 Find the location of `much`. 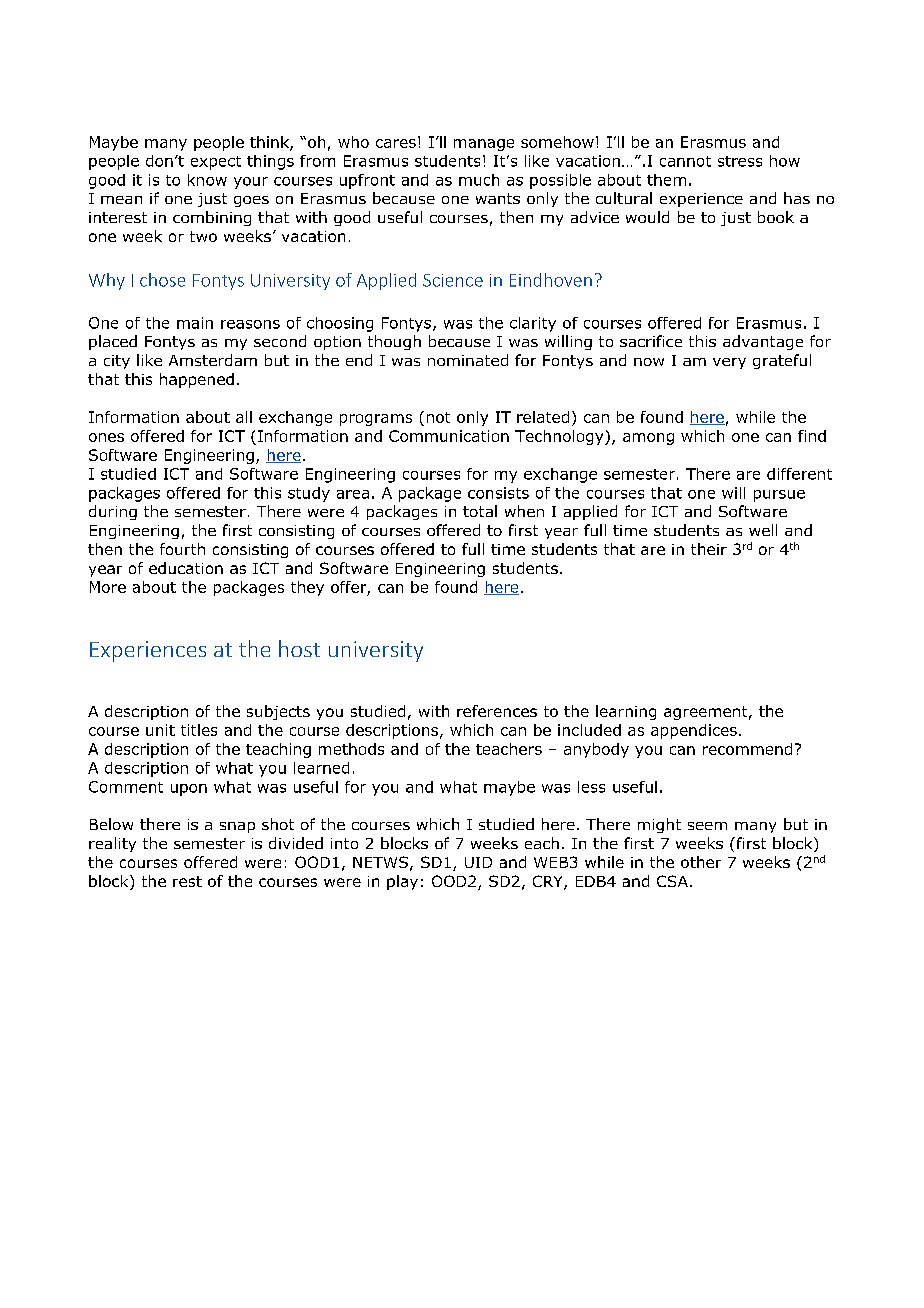

much is located at coordinates (479, 180).
